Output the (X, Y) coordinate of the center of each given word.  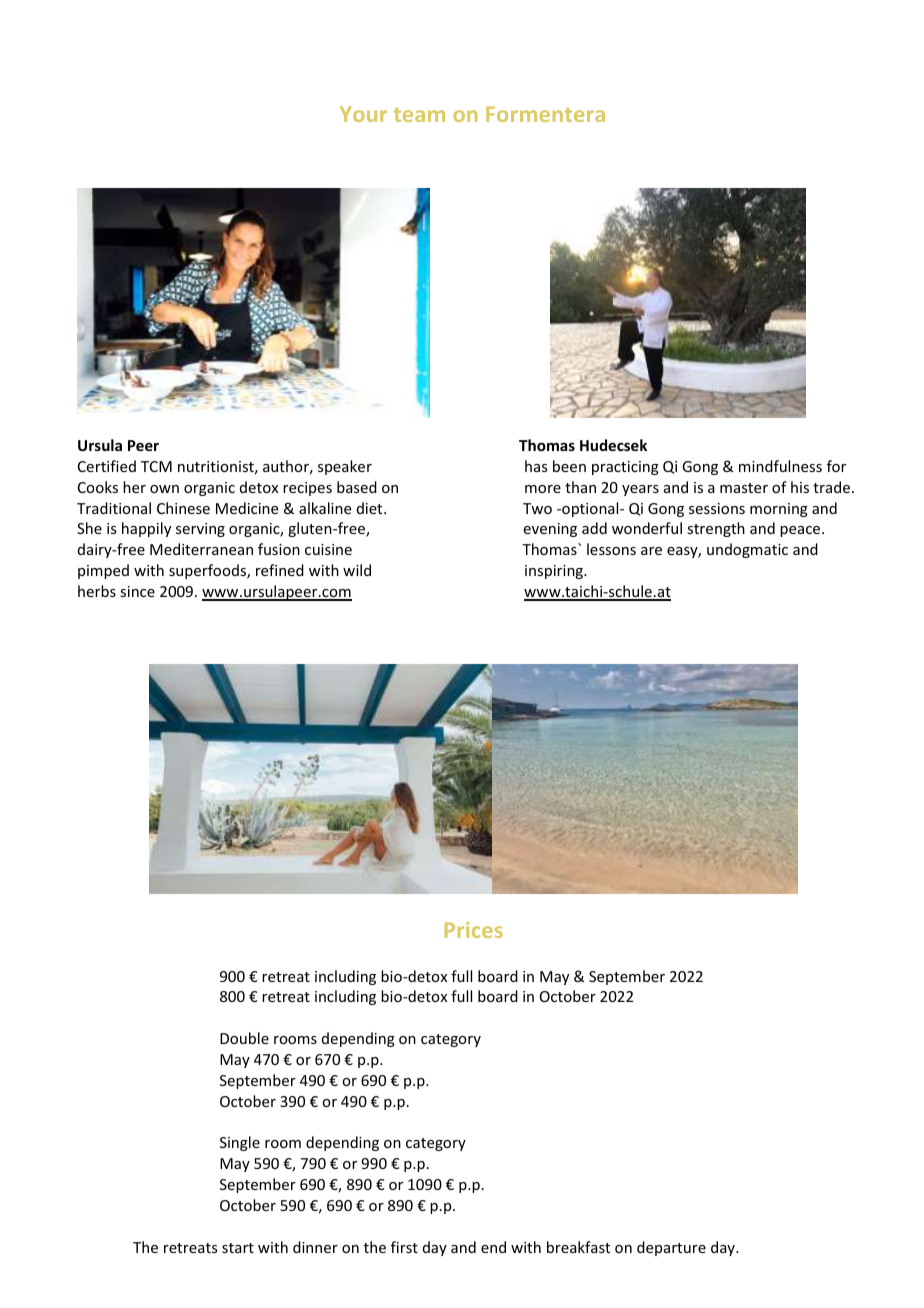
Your (363, 114)
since (137, 591)
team (419, 115)
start (238, 1248)
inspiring (555, 572)
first (404, 1247)
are (651, 551)
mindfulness (780, 466)
